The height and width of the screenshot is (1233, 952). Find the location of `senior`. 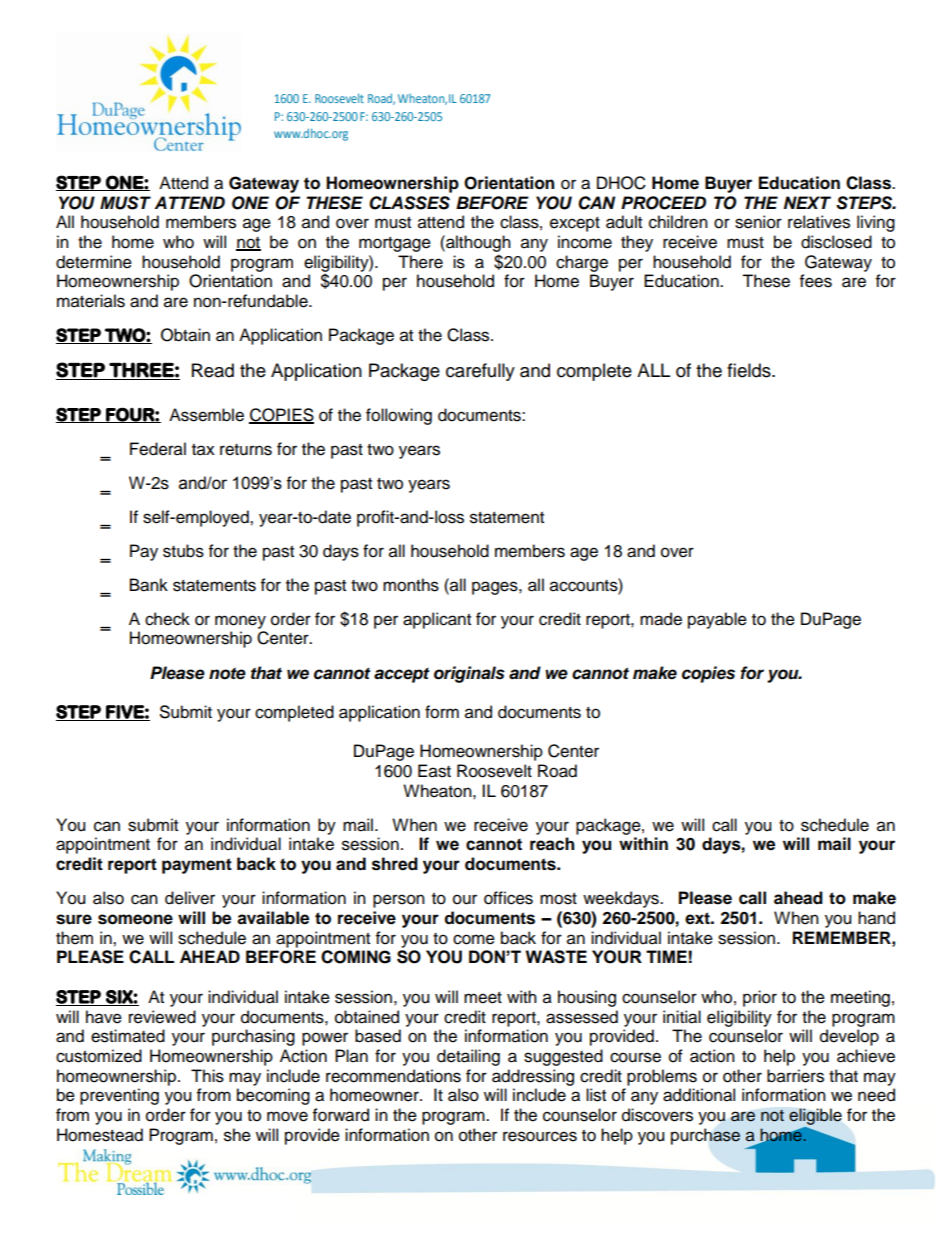

senior is located at coordinates (758, 222).
